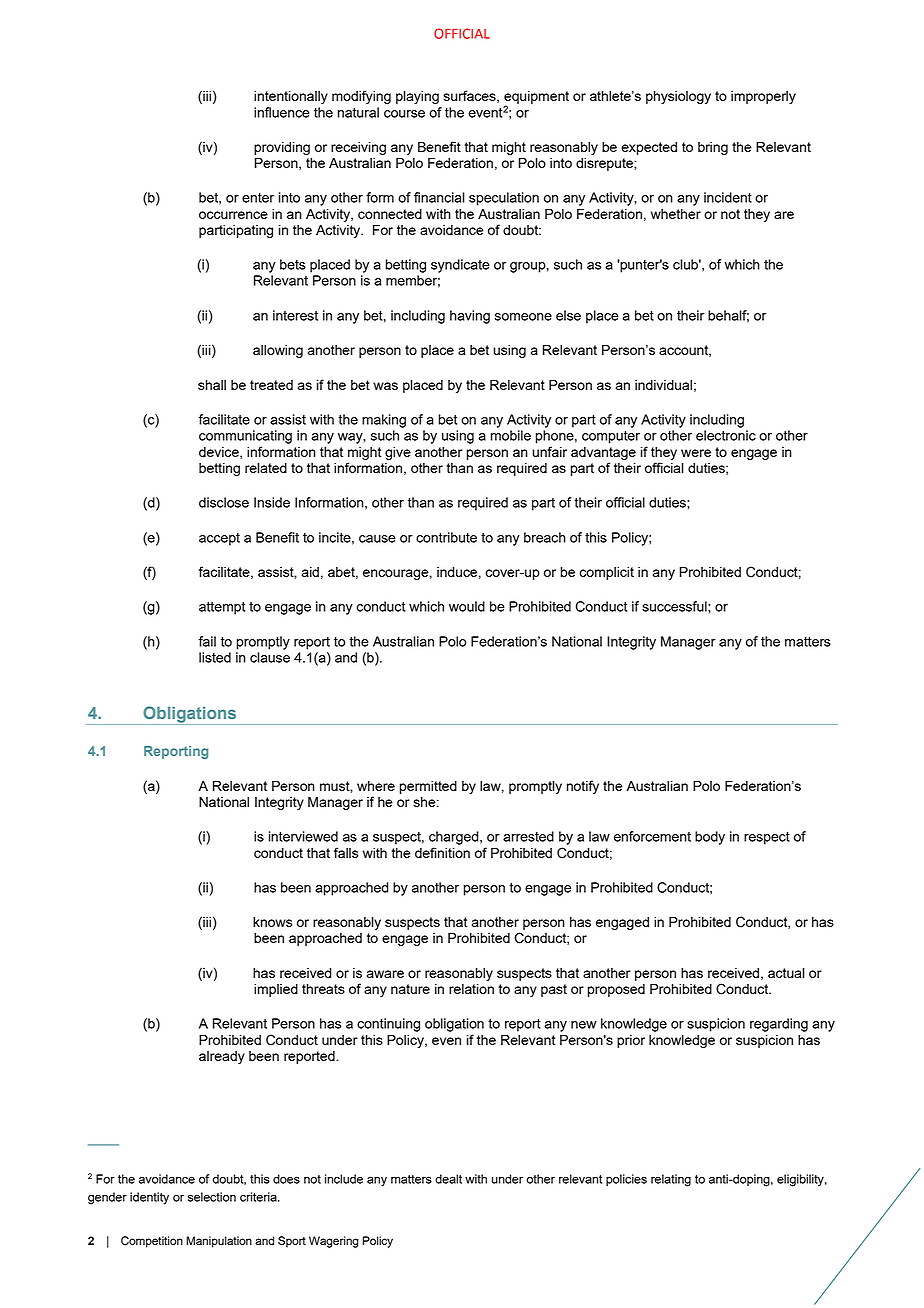 The height and width of the screenshot is (1308, 924). I want to click on listed, so click(215, 657).
